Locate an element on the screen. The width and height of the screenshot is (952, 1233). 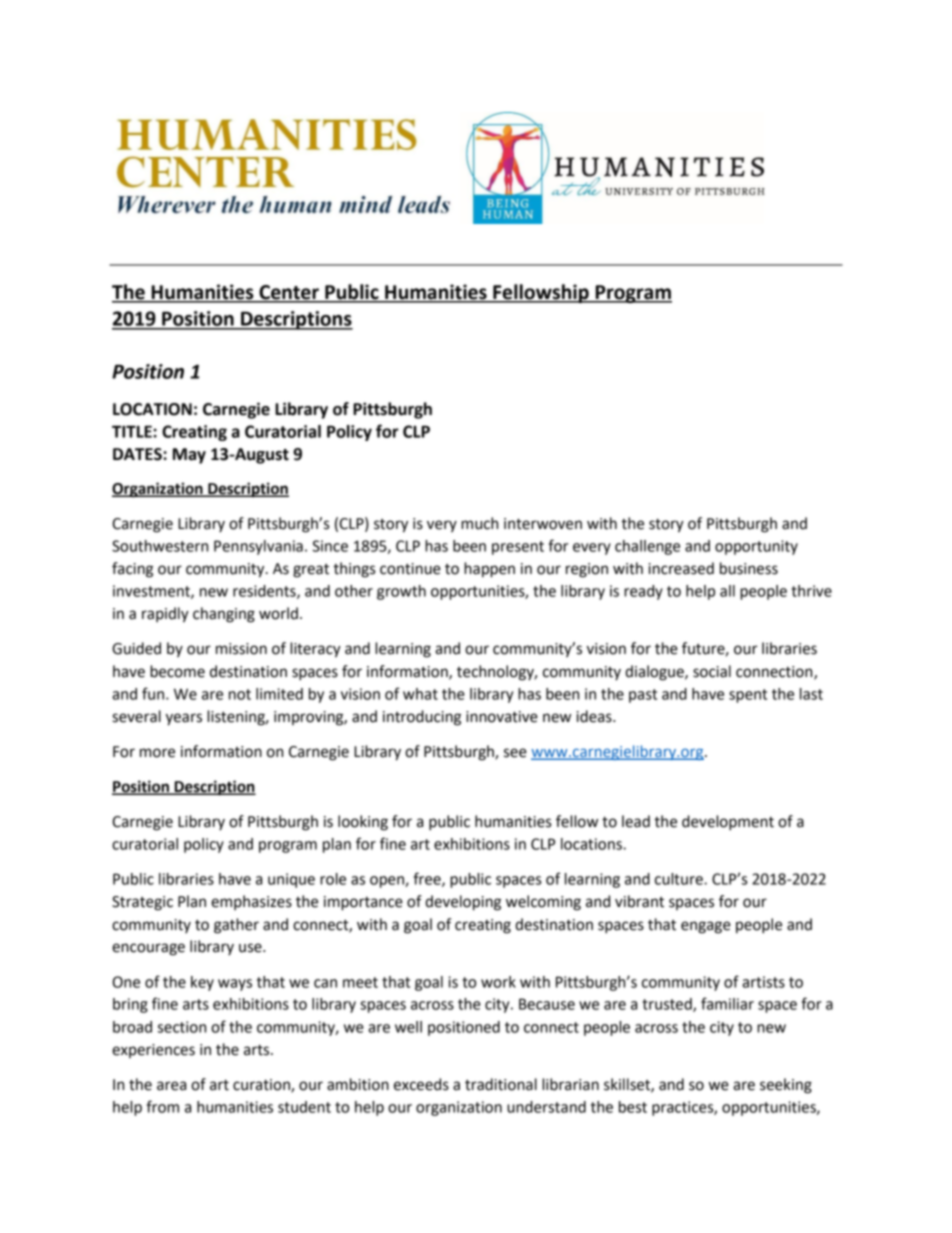
culture is located at coordinates (680, 879).
